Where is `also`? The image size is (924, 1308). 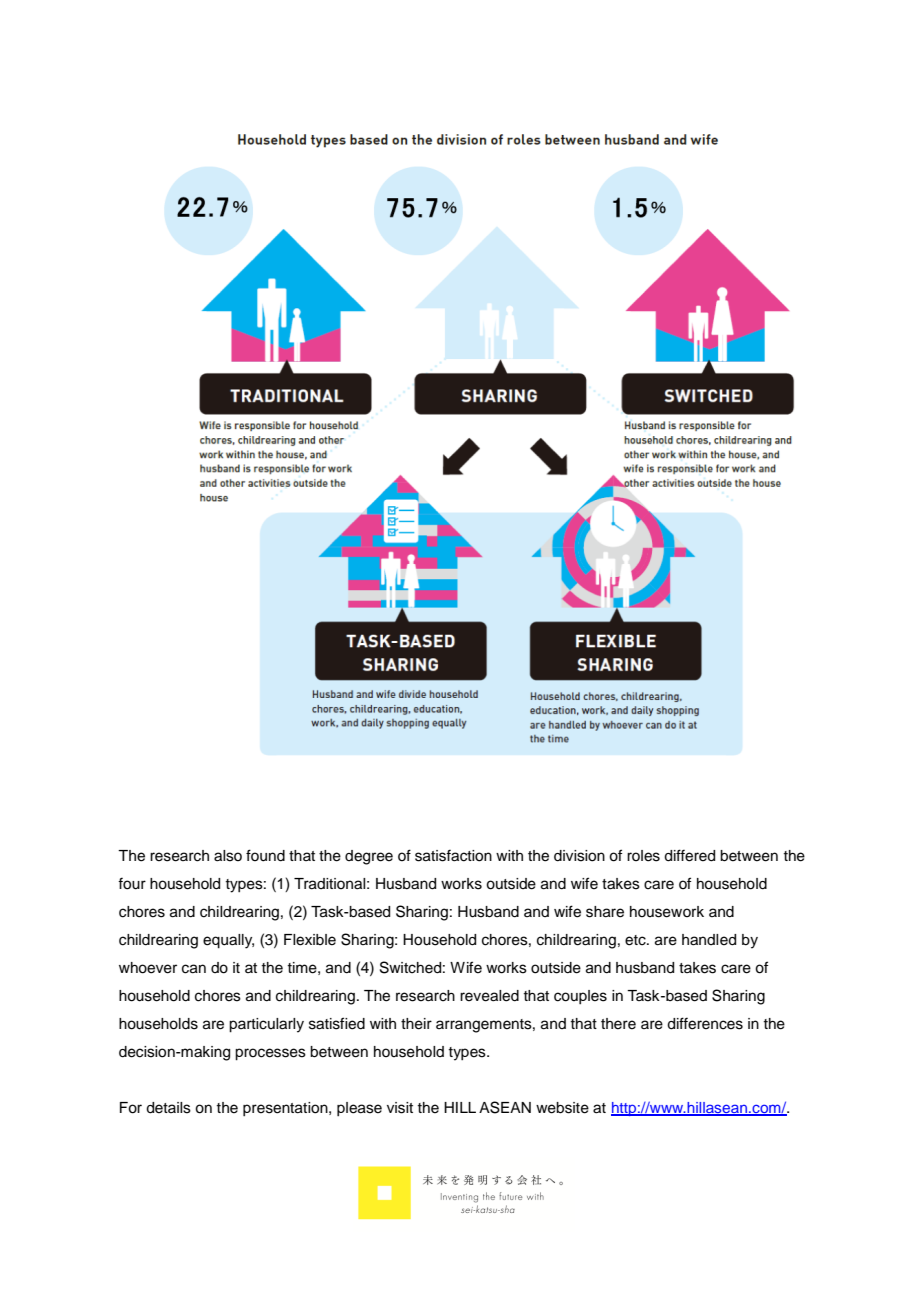 also is located at coordinates (228, 856).
